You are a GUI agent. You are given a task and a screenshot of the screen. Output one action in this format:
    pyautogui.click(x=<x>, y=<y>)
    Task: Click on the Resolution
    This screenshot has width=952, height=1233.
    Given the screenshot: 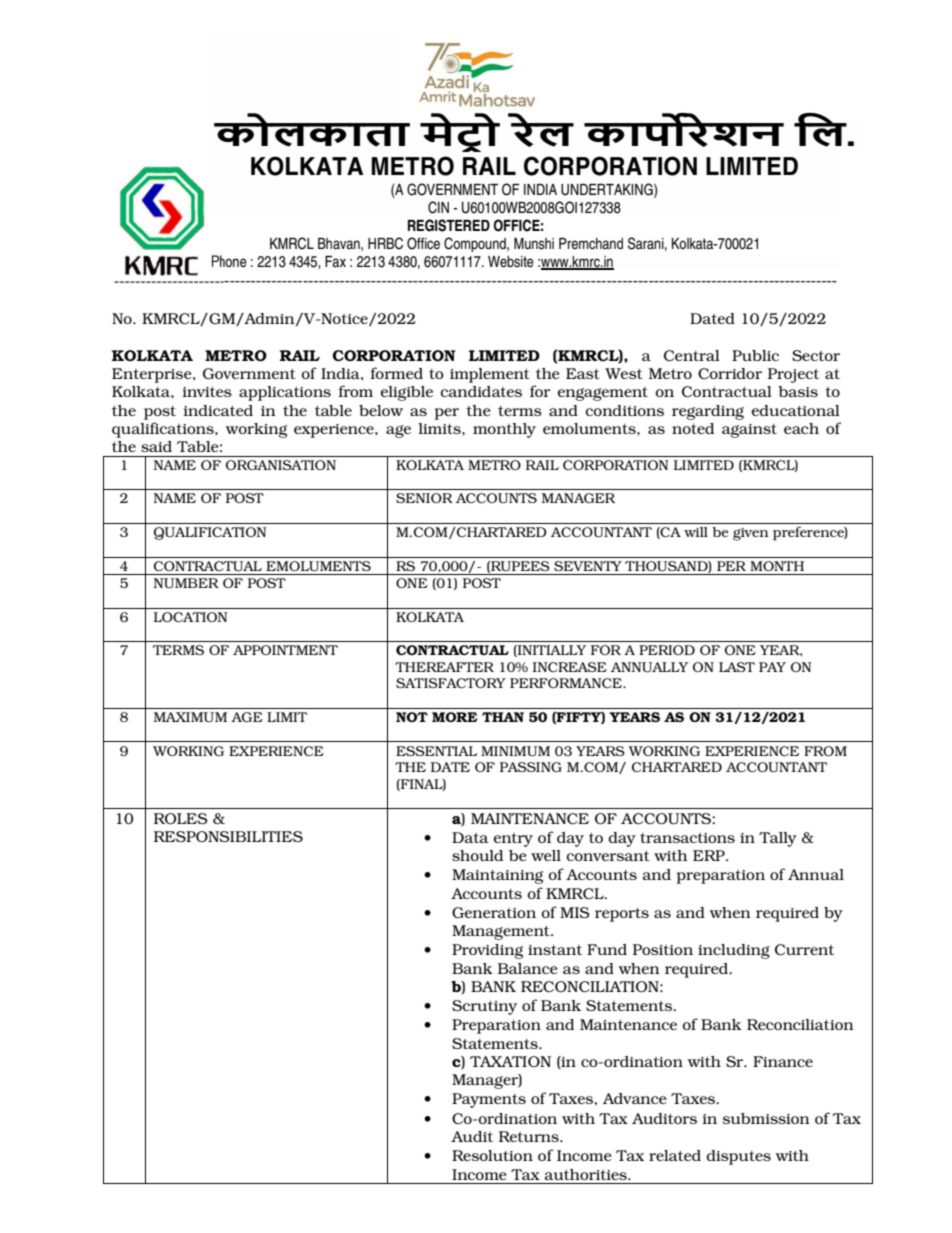 What is the action you would take?
    pyautogui.click(x=492, y=1155)
